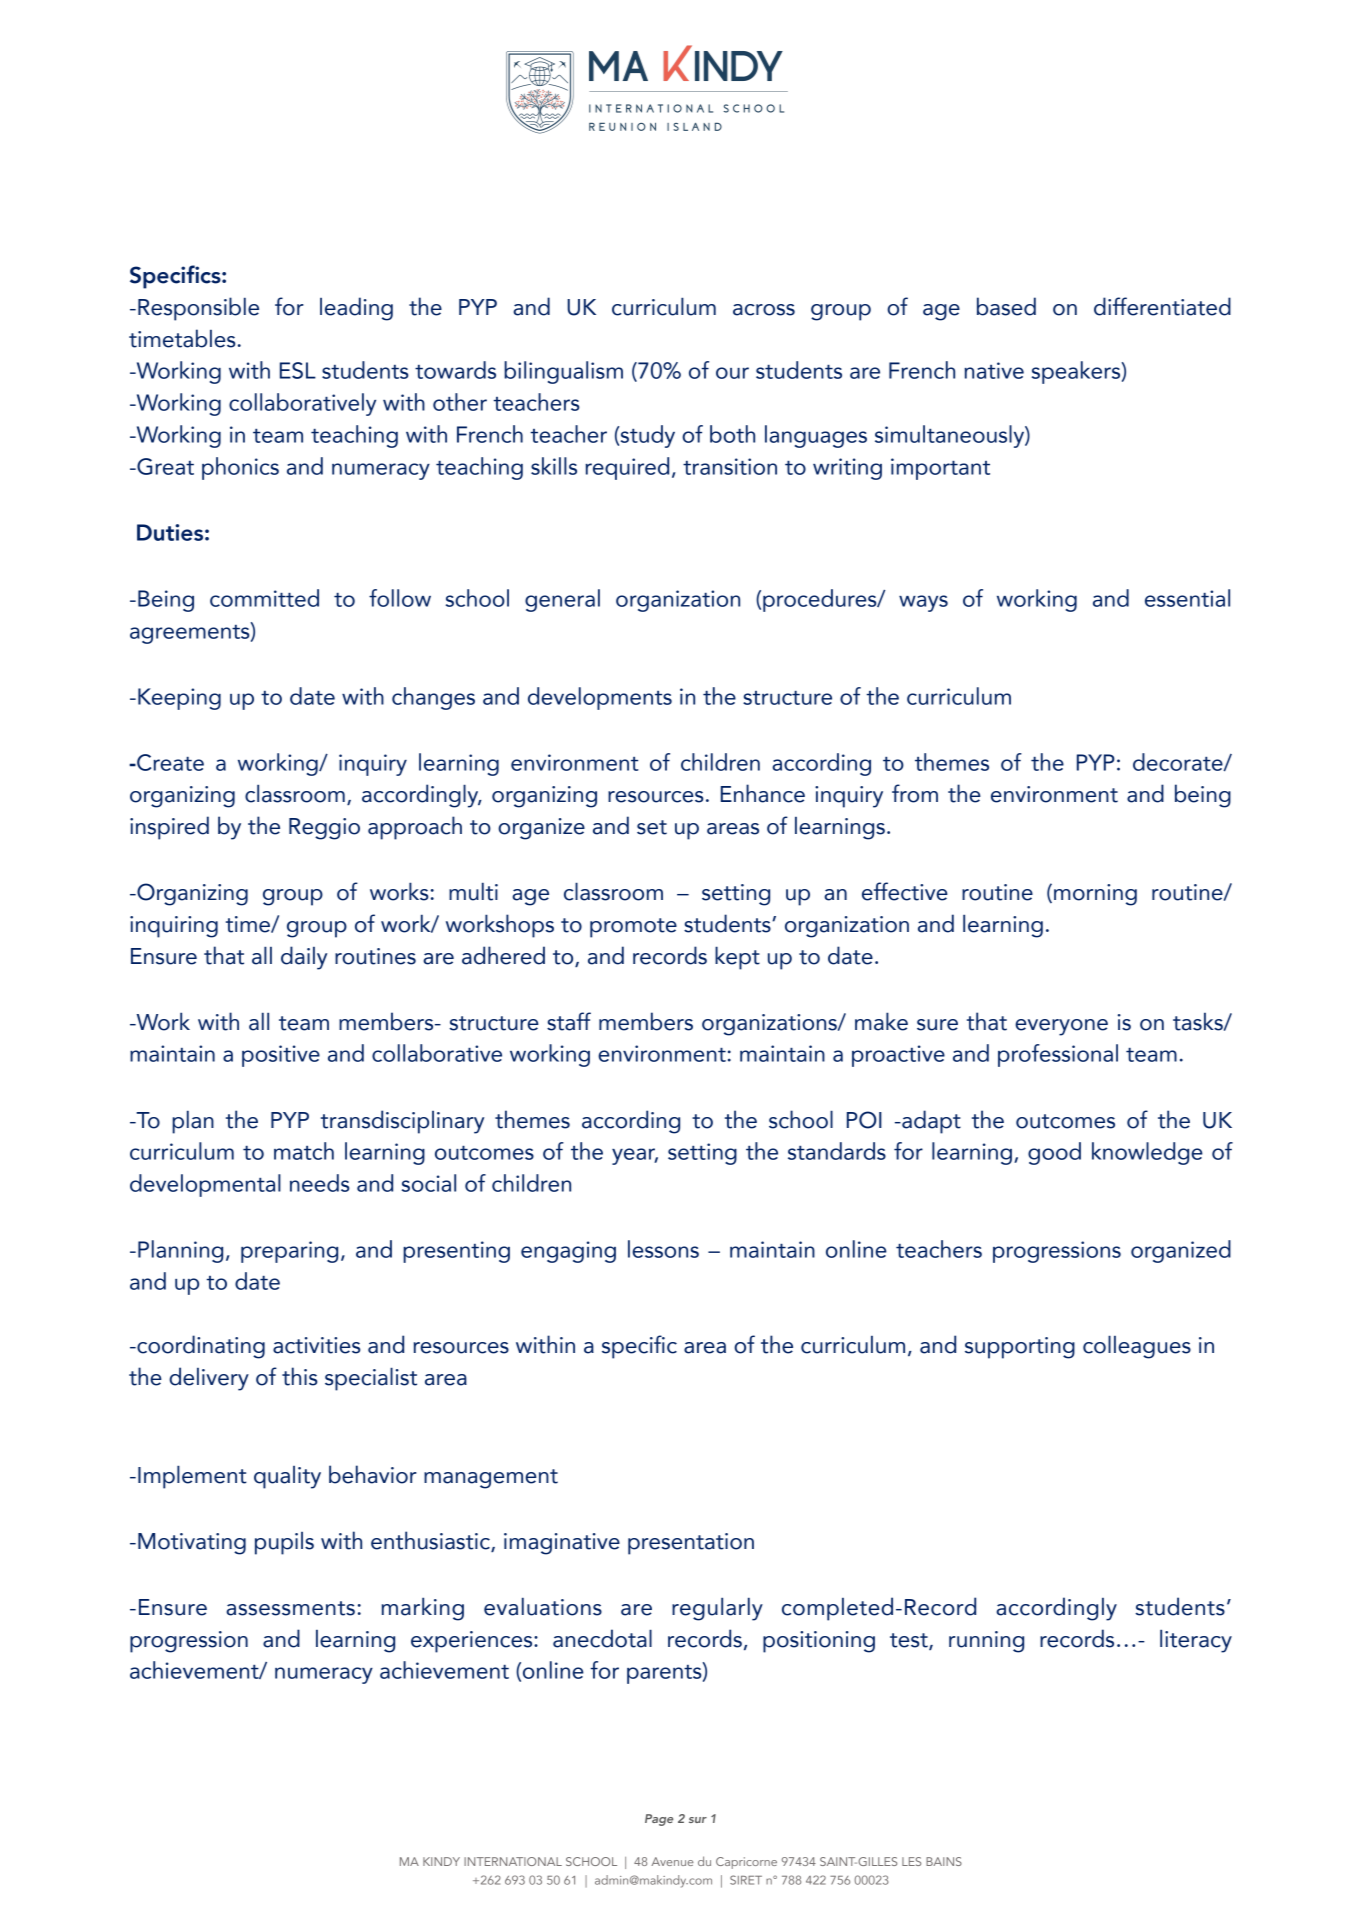 The width and height of the screenshot is (1355, 1917). Describe the element at coordinates (659, 1820) in the screenshot. I see `Page` at that location.
